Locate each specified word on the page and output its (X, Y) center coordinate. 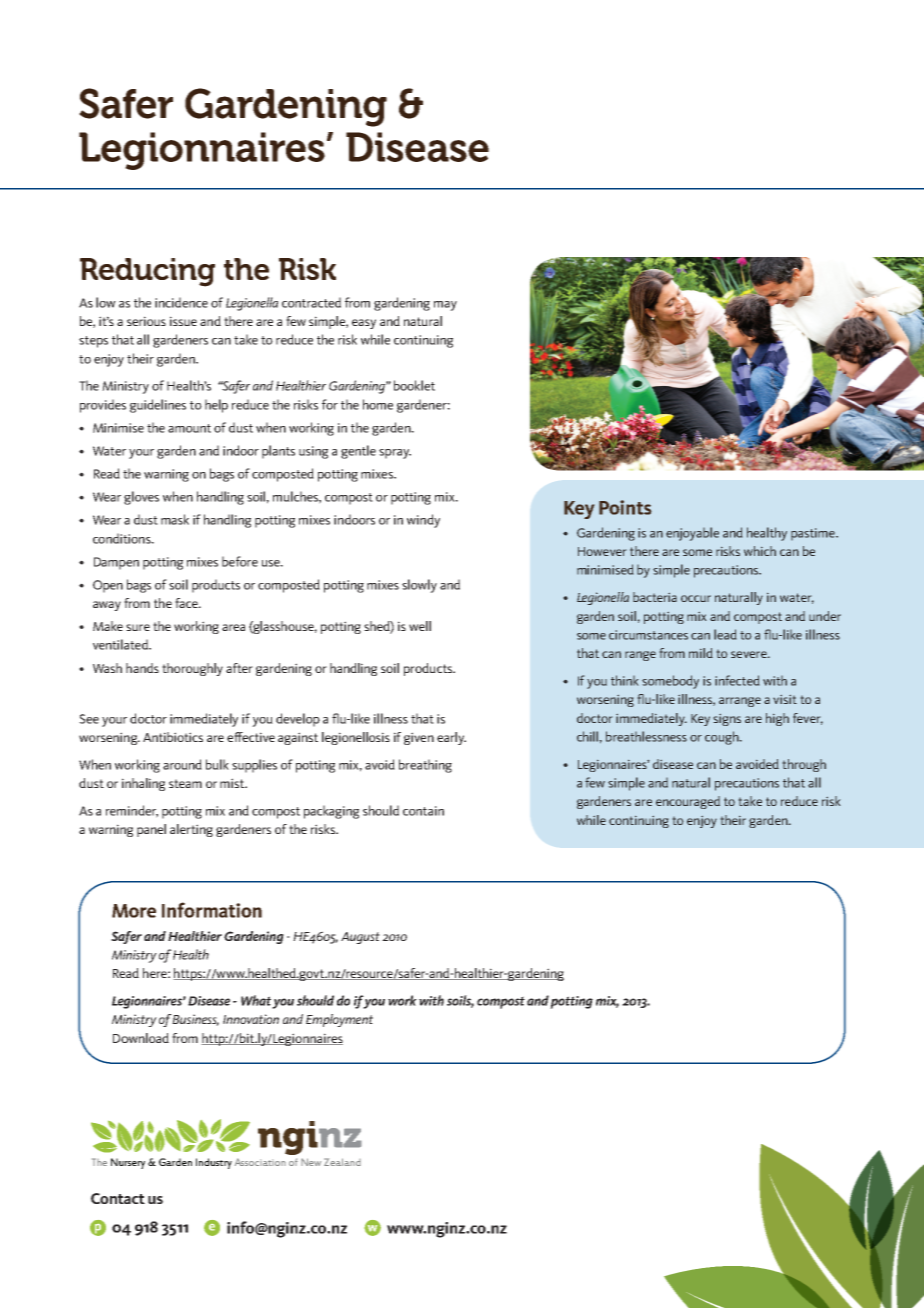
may (445, 306)
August (360, 938)
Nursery (128, 1163)
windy (423, 521)
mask (175, 519)
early (451, 738)
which (760, 551)
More (134, 911)
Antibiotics (173, 737)
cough (723, 738)
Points (625, 507)
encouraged (688, 802)
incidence (181, 302)
